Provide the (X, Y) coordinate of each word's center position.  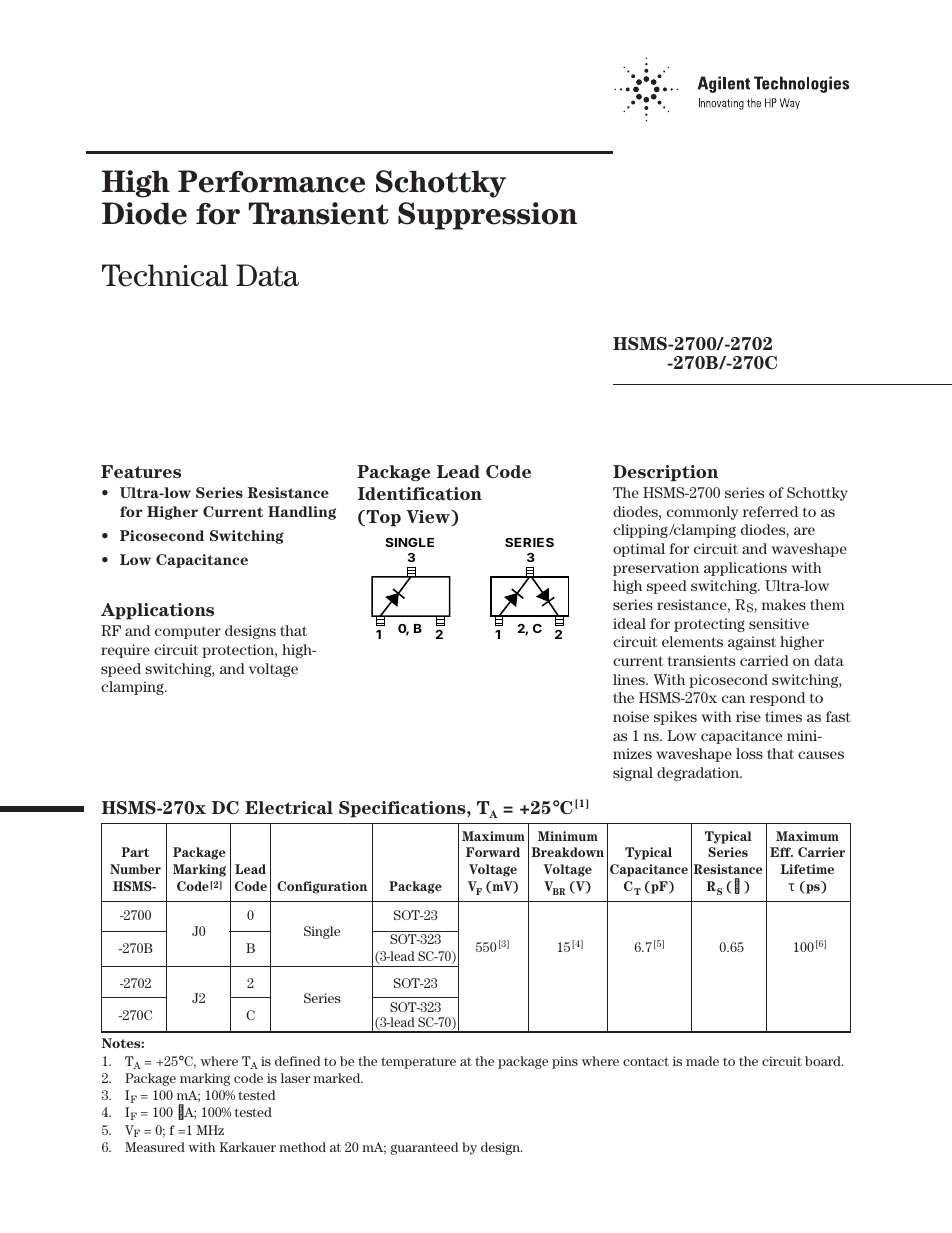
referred (770, 511)
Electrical (289, 807)
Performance (271, 181)
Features (141, 471)
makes (784, 604)
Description (665, 473)
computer (188, 632)
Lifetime (807, 869)
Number (135, 869)
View (429, 518)
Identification (420, 493)
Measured (155, 1147)
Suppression (487, 216)
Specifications (403, 809)
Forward (493, 852)
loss (749, 753)
